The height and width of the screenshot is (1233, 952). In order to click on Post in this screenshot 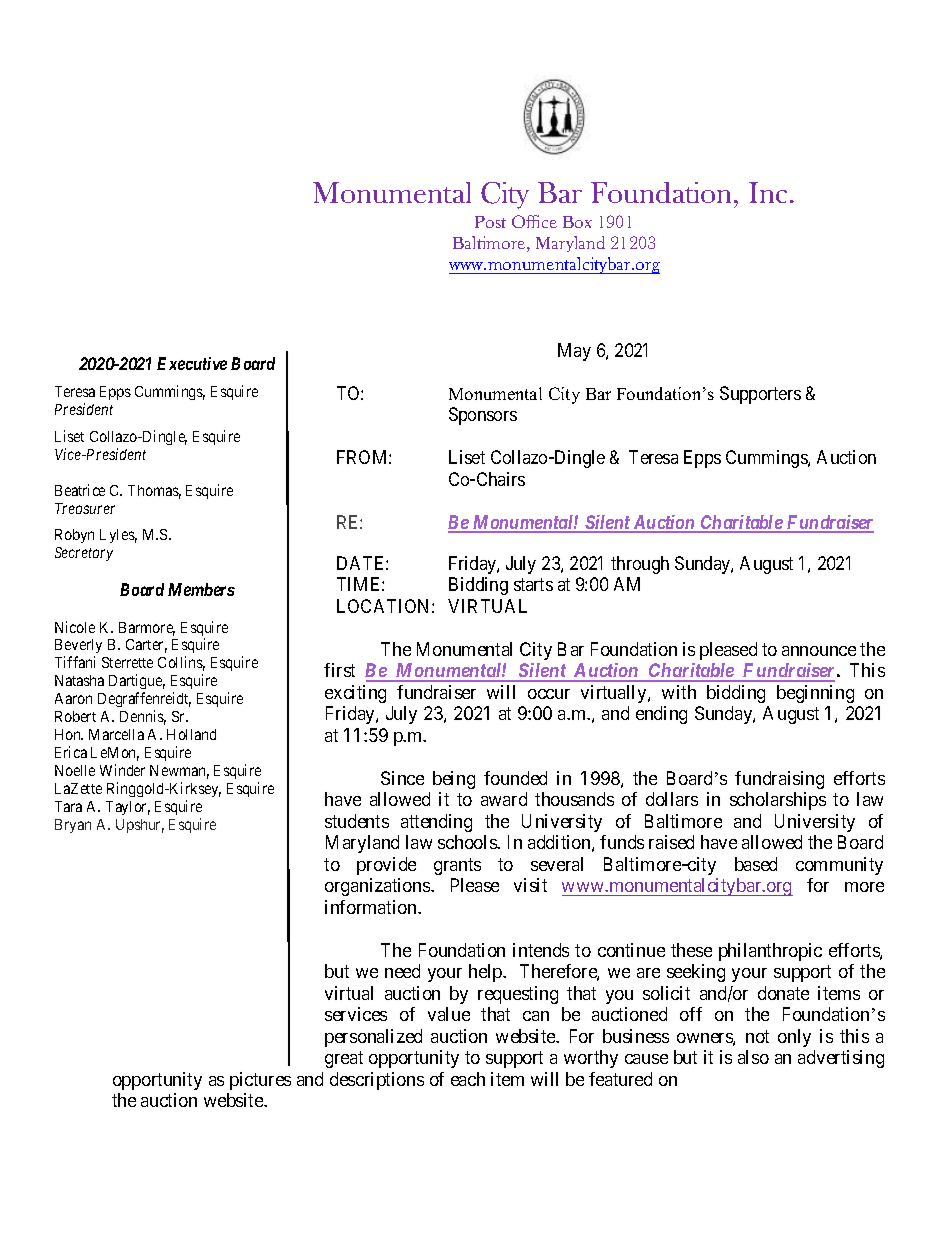, I will do `click(490, 222)`.
